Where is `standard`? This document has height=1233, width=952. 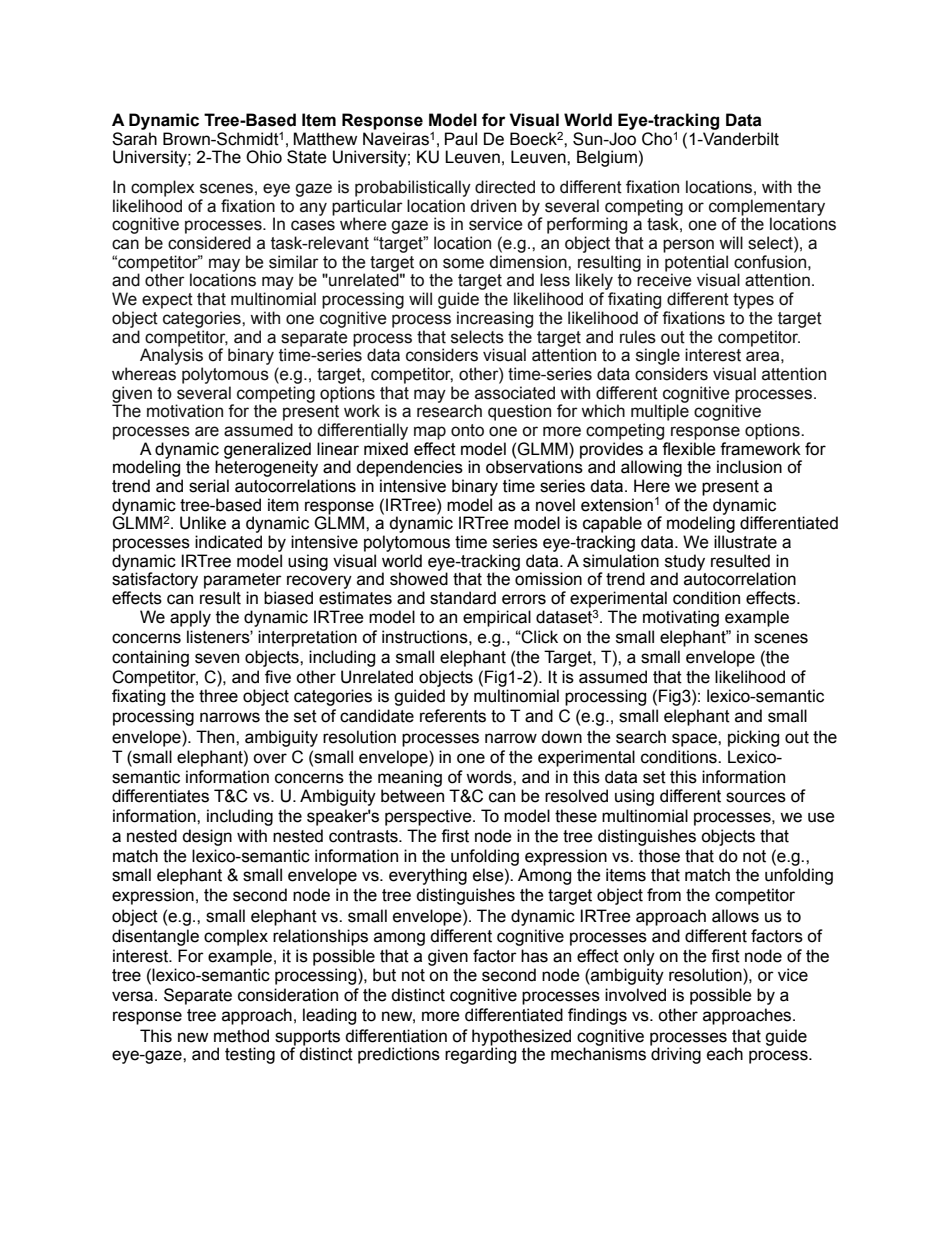
standard is located at coordinates (463, 598).
